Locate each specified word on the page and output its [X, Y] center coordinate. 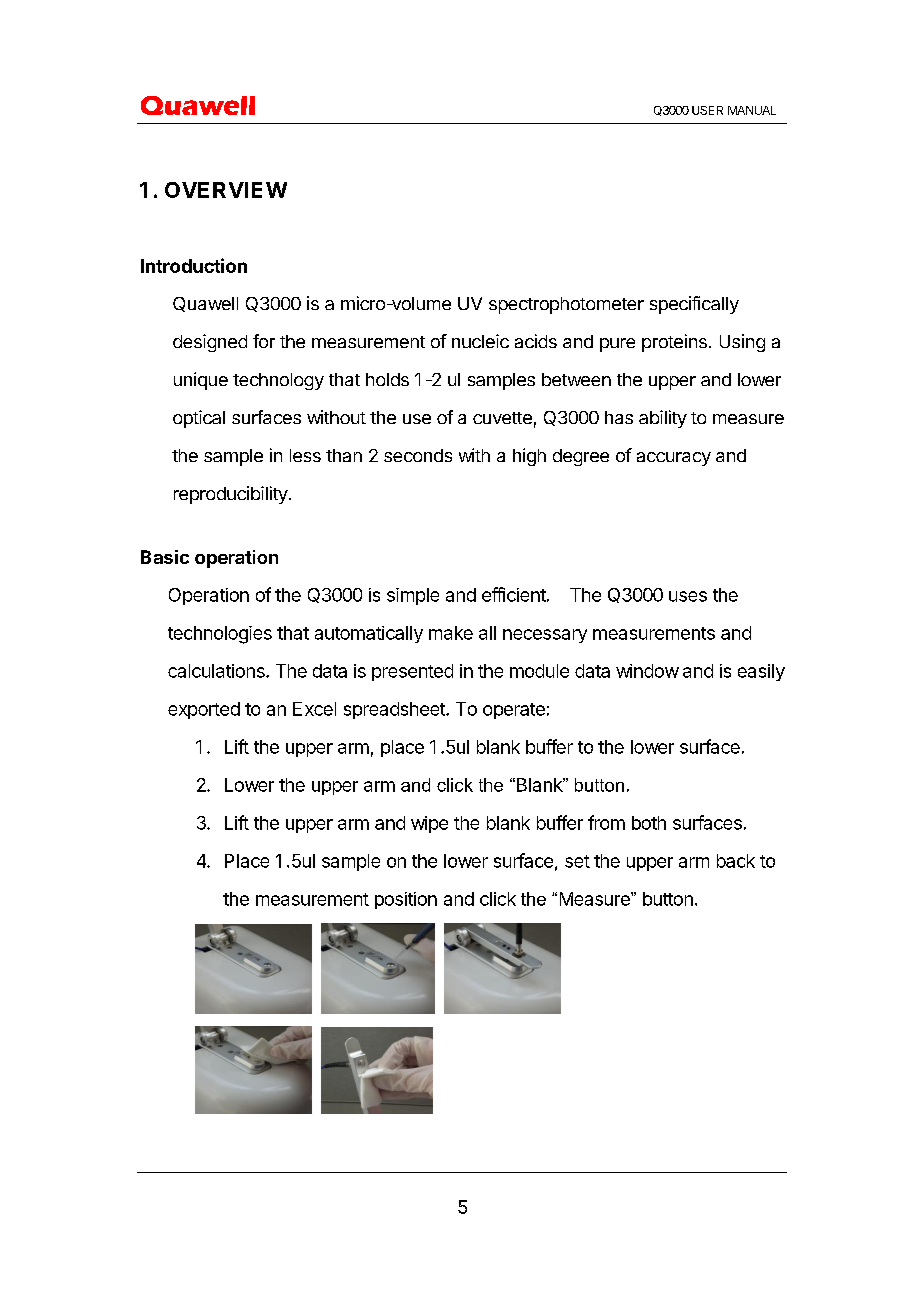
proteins [674, 343]
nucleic [480, 341]
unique [201, 381]
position [406, 900]
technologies [220, 635]
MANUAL [752, 110]
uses [688, 596]
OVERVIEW [226, 190]
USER [707, 110]
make [451, 633]
